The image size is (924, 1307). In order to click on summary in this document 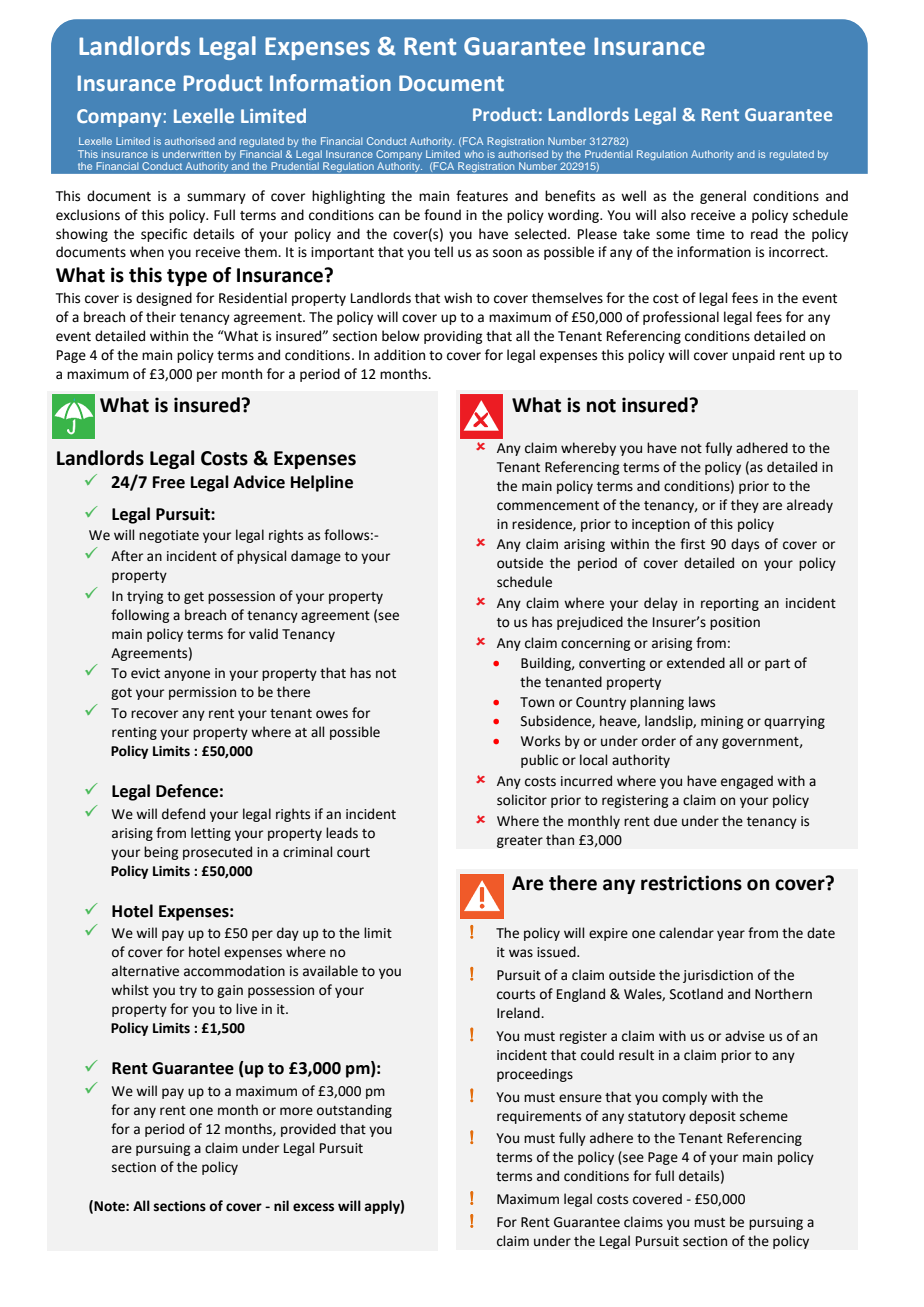, I will do `click(216, 198)`.
